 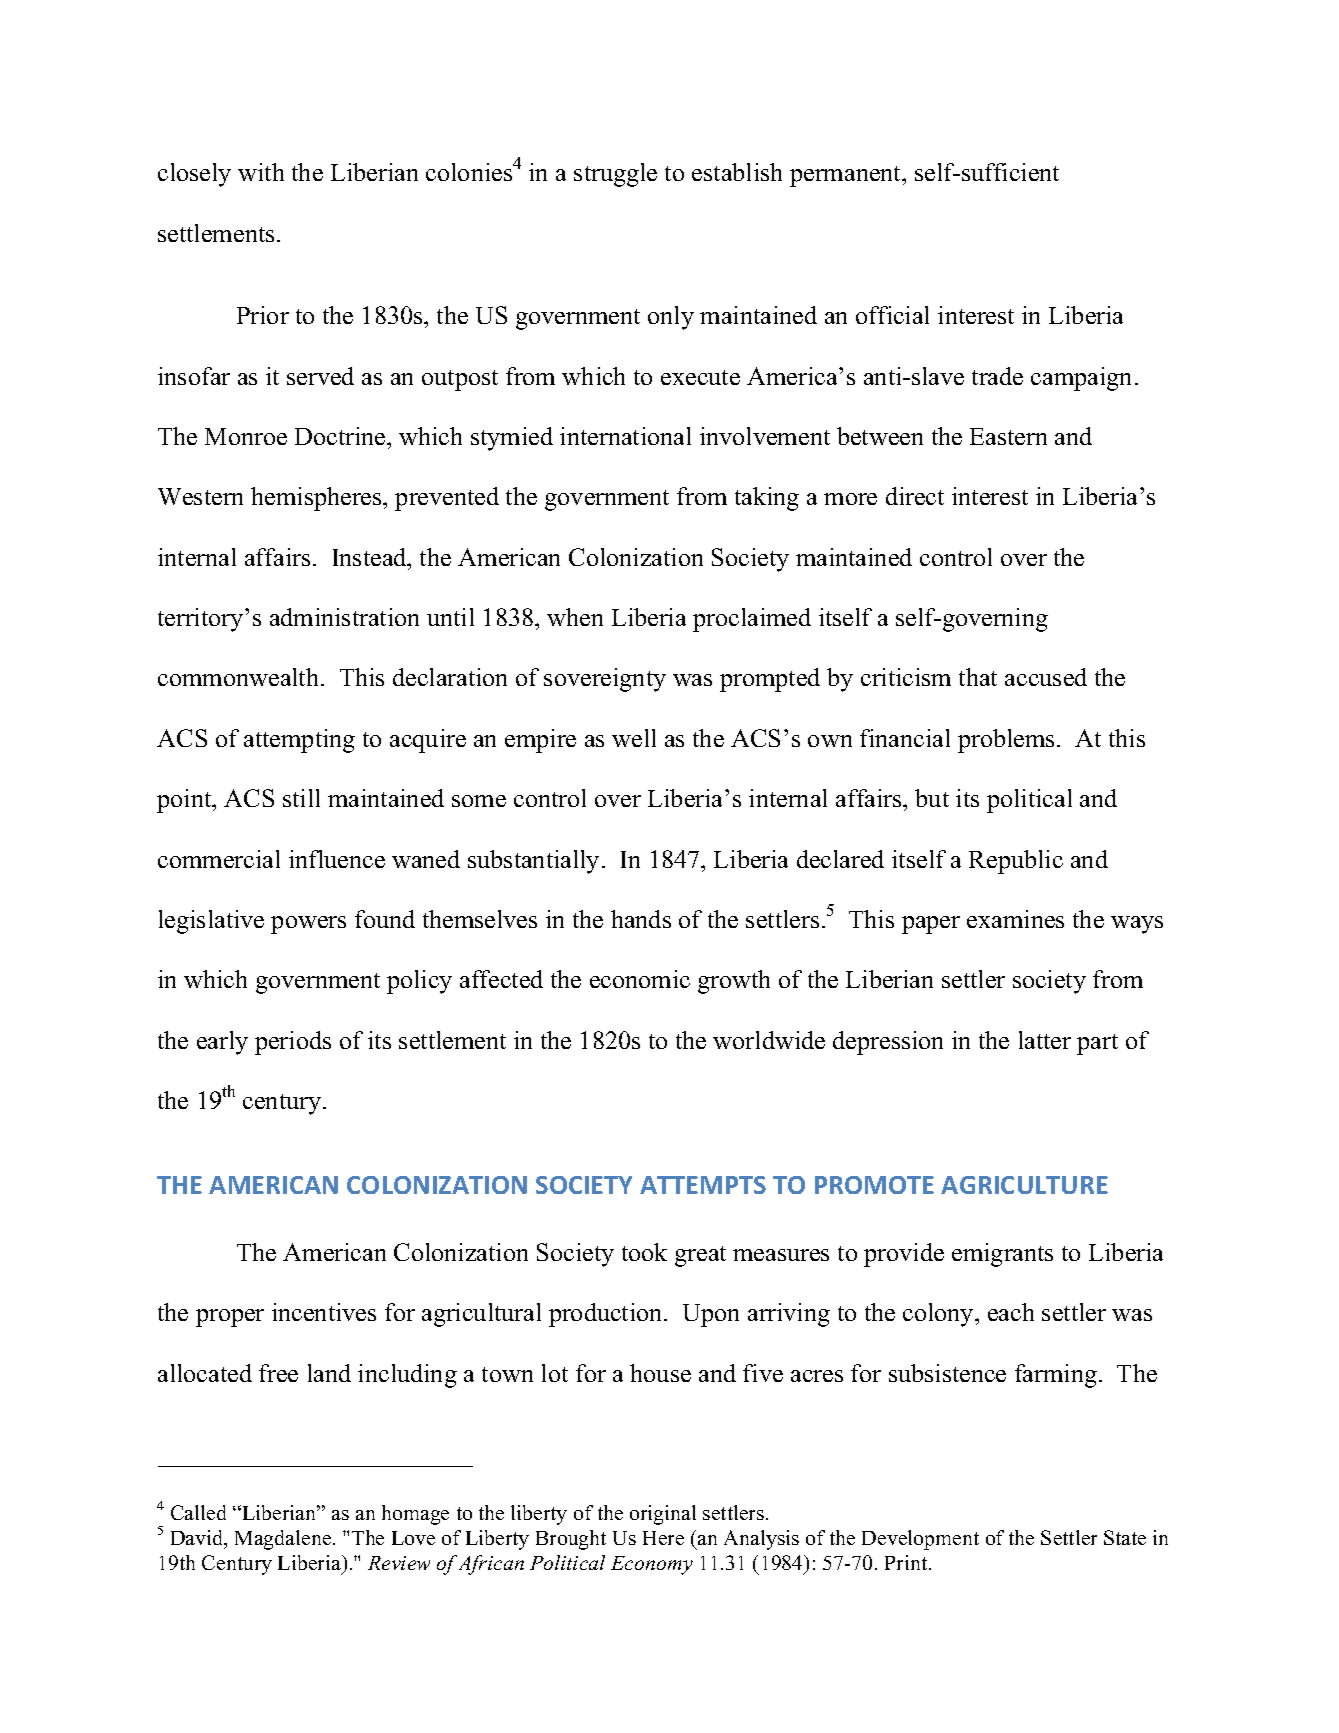 I want to click on with, so click(x=261, y=172).
